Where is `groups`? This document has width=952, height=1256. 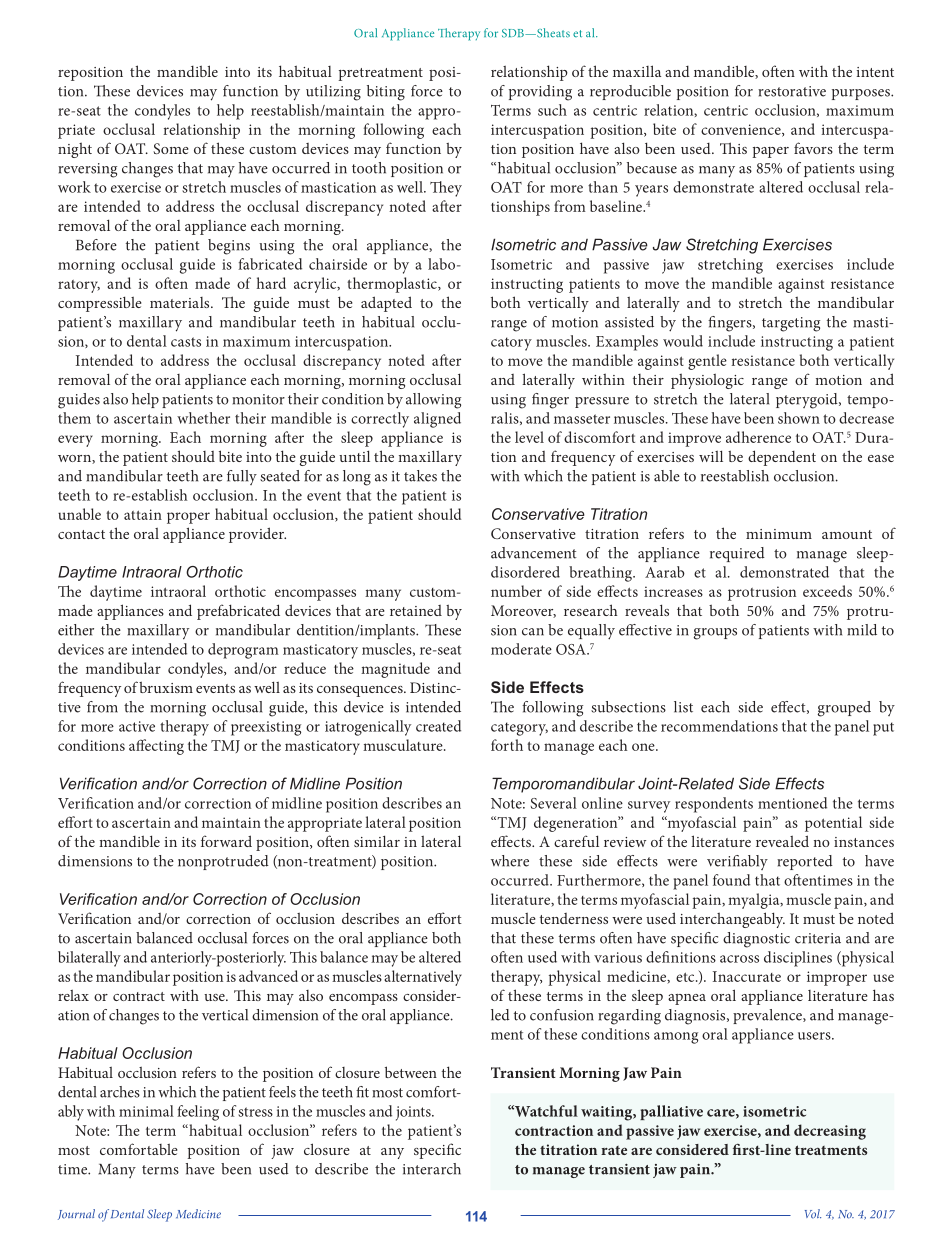 groups is located at coordinates (715, 634).
